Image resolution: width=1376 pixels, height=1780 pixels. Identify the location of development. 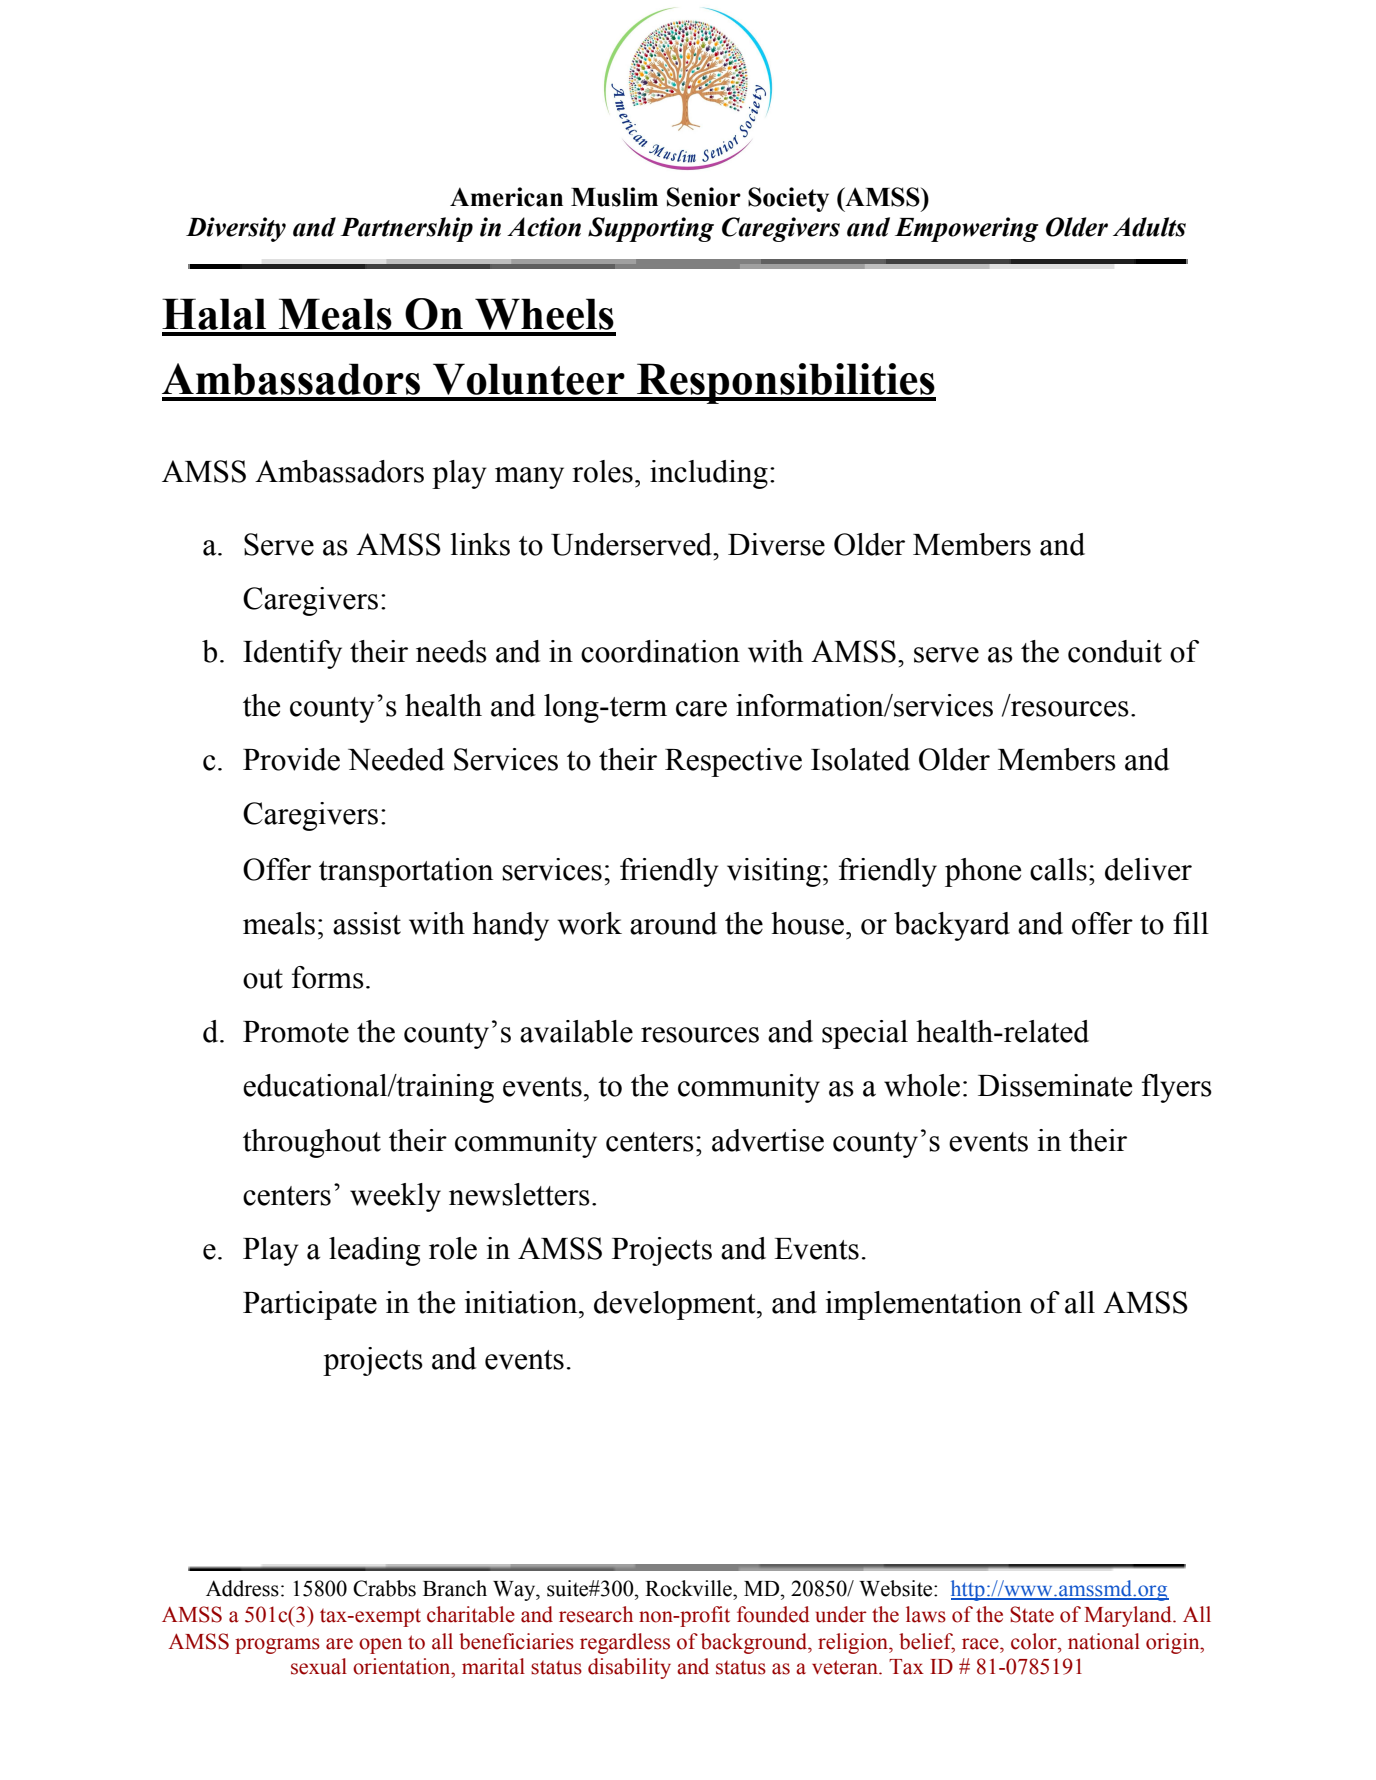
(676, 1305).
